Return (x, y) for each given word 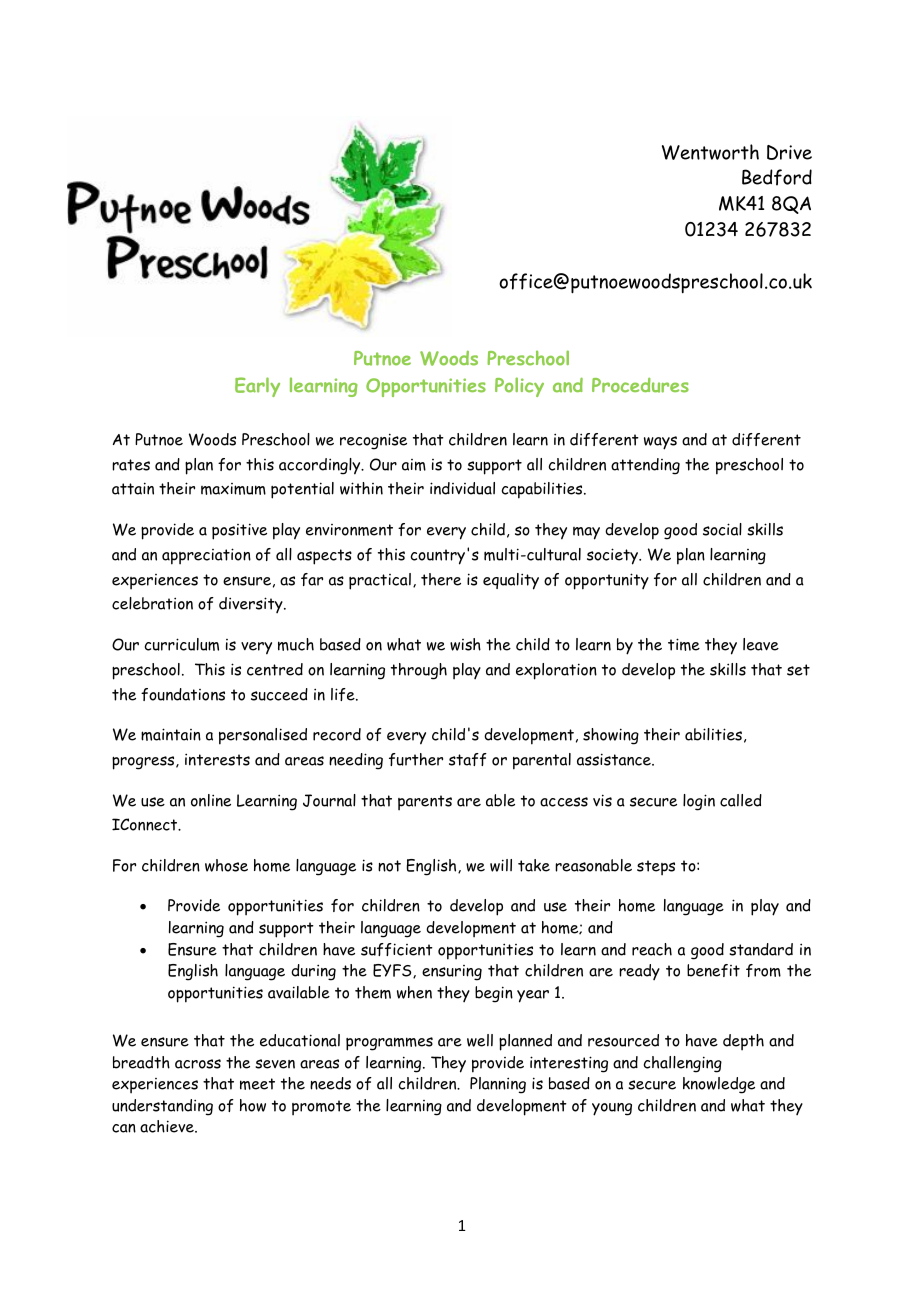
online (211, 800)
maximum (233, 489)
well (480, 1040)
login (699, 802)
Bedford (777, 177)
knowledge (719, 1085)
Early (257, 387)
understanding (162, 1107)
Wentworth (710, 152)
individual (462, 488)
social (722, 529)
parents (425, 803)
